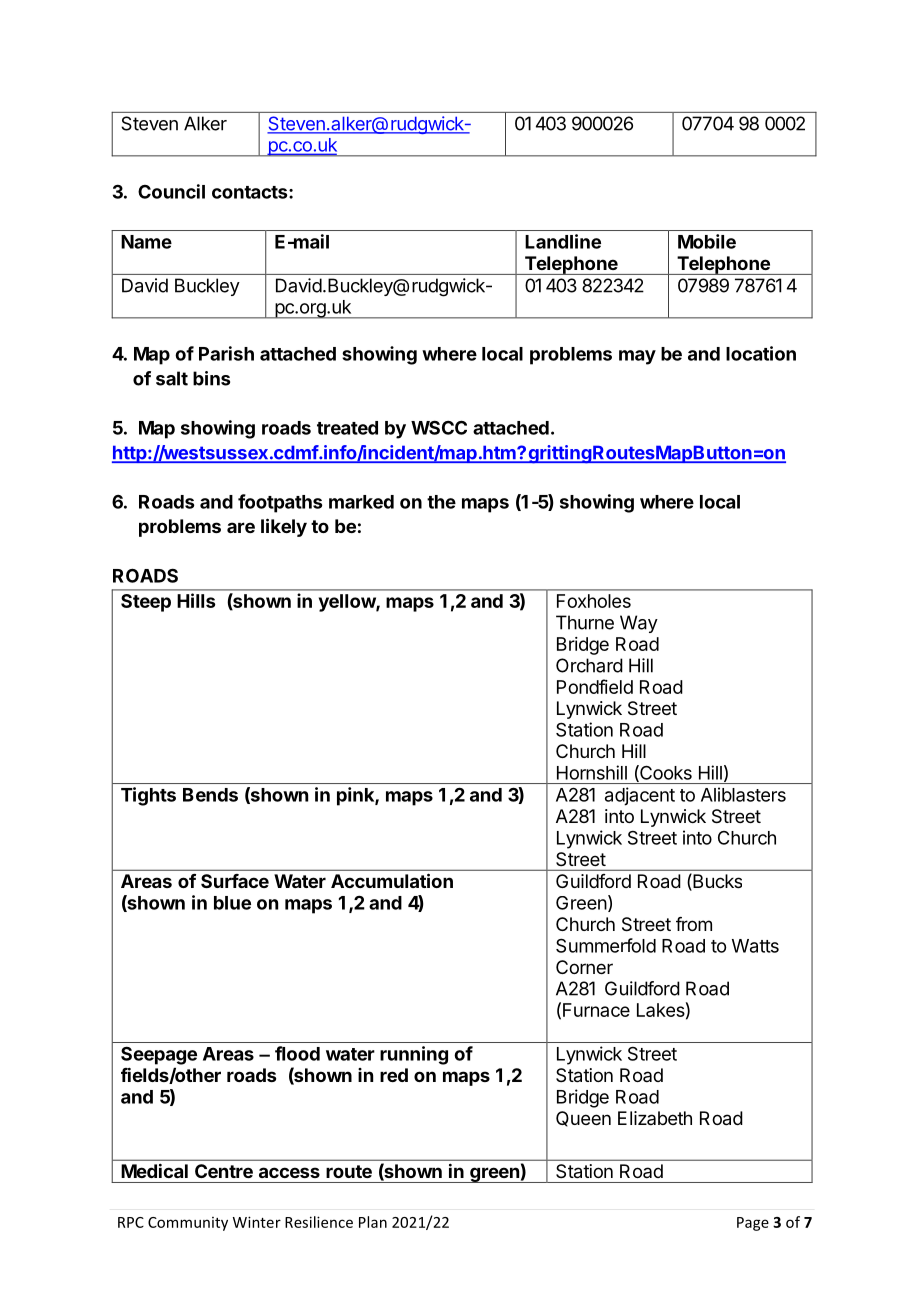 The image size is (924, 1308). What do you see at coordinates (188, 1224) in the screenshot?
I see `Community` at bounding box center [188, 1224].
